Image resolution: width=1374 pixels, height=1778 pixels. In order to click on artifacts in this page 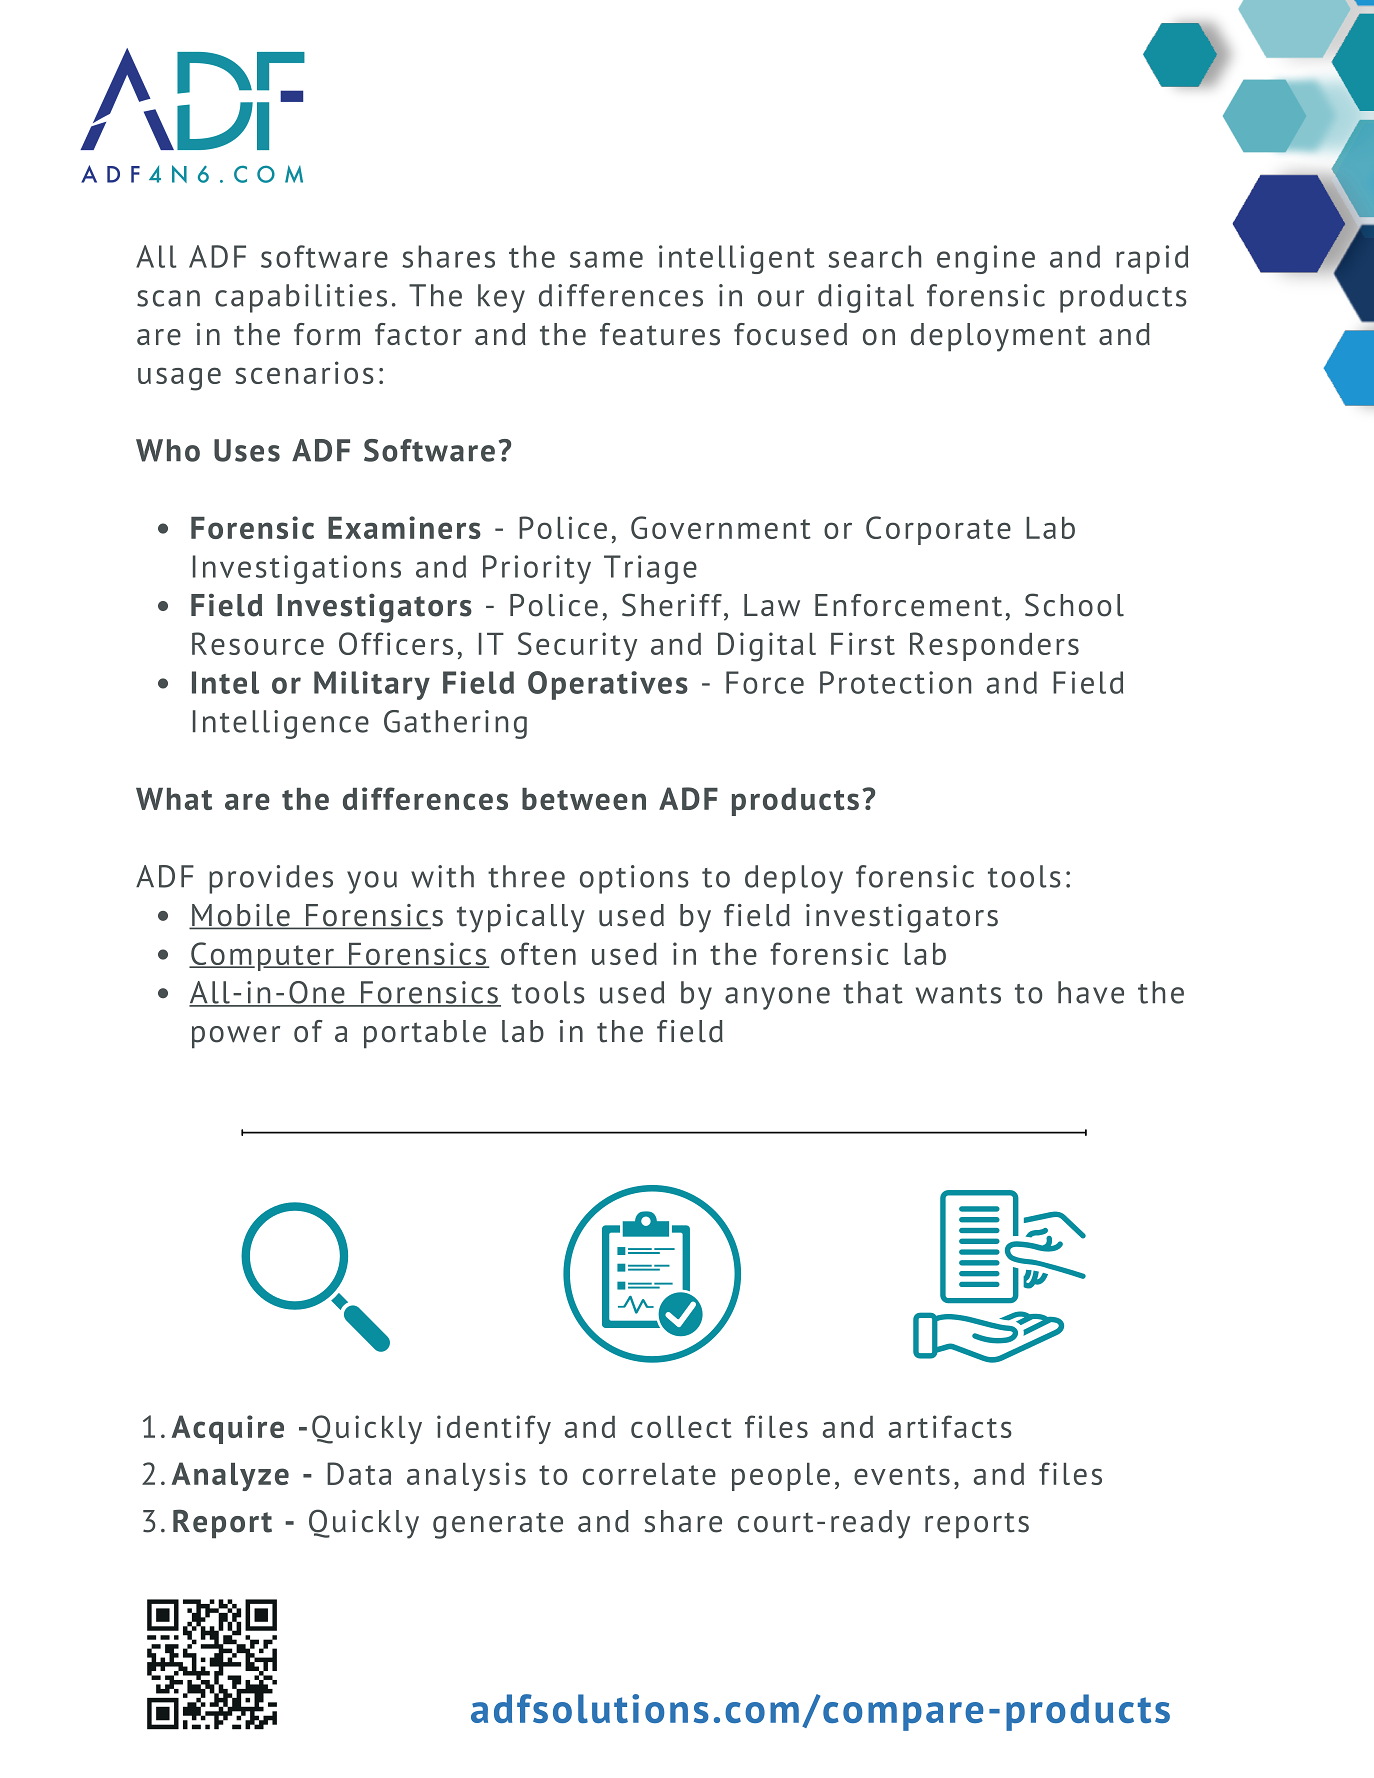, I will do `click(950, 1426)`.
